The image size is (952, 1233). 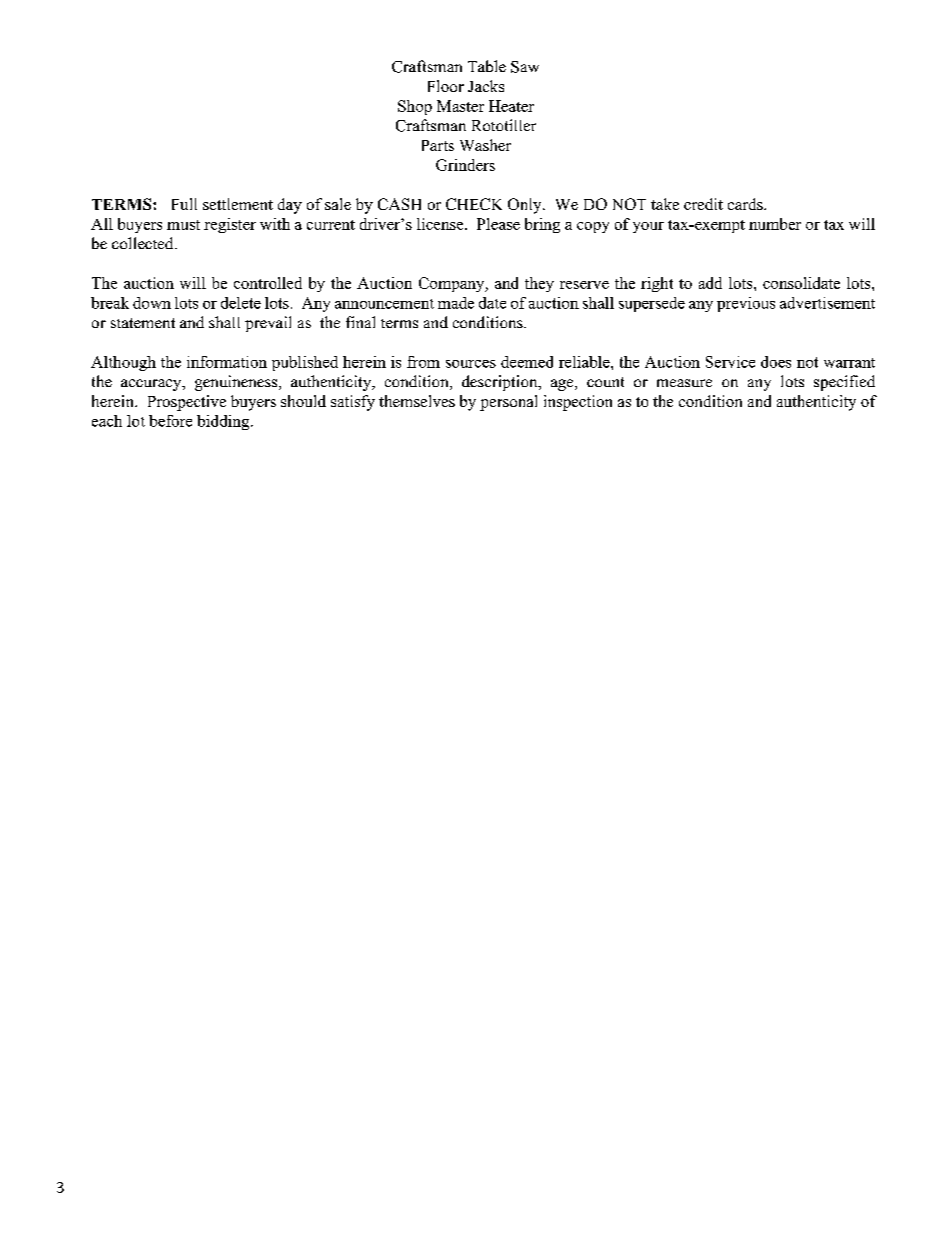 What do you see at coordinates (498, 224) in the image?
I see `Please` at bounding box center [498, 224].
